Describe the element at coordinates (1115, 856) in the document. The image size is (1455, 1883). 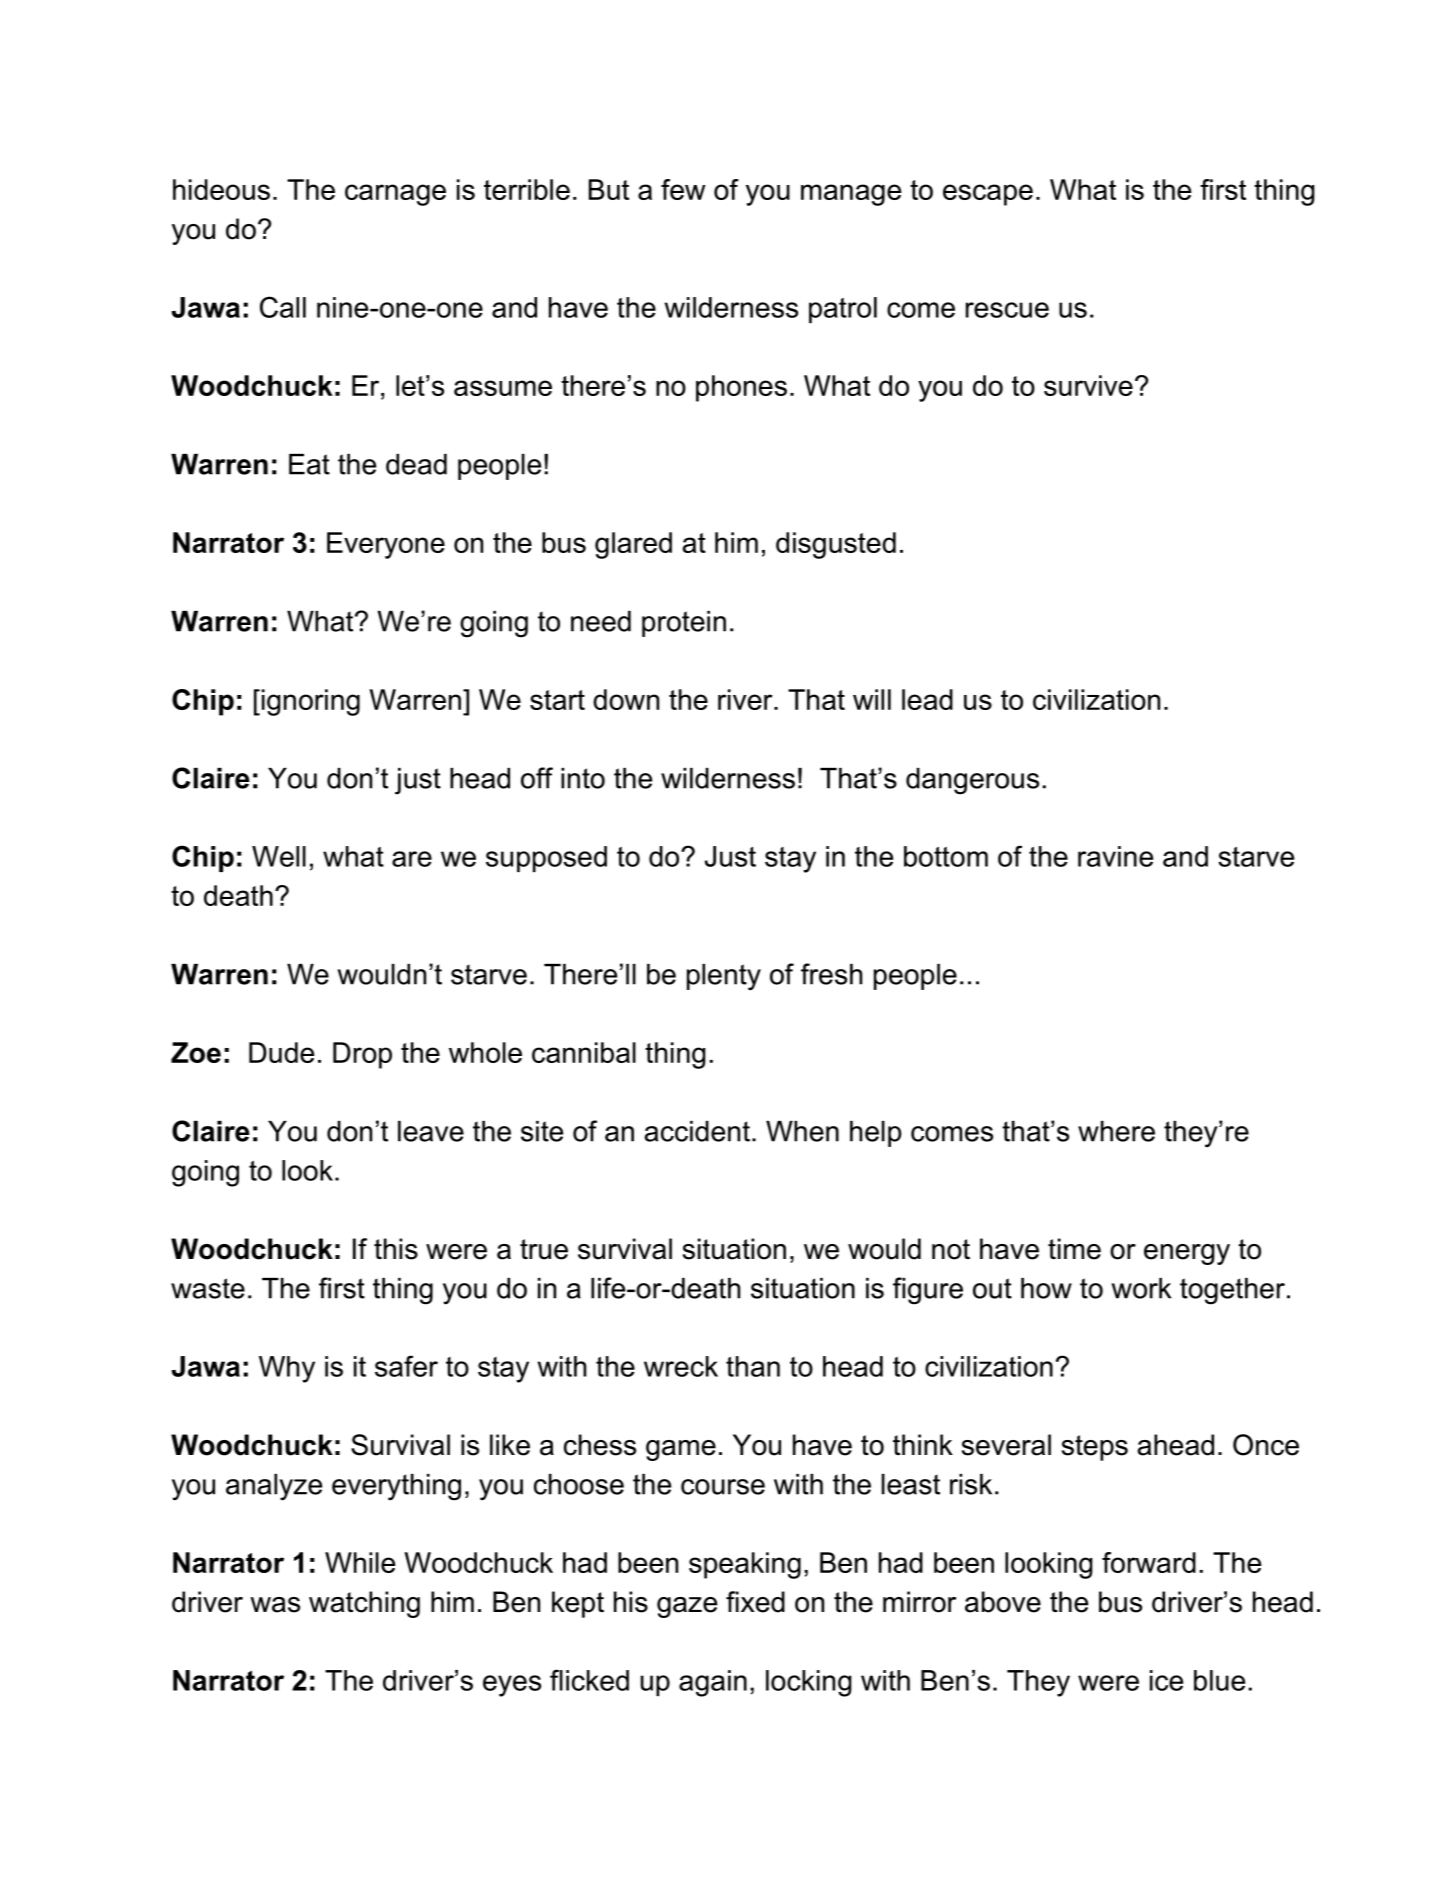
I see `ravine` at that location.
